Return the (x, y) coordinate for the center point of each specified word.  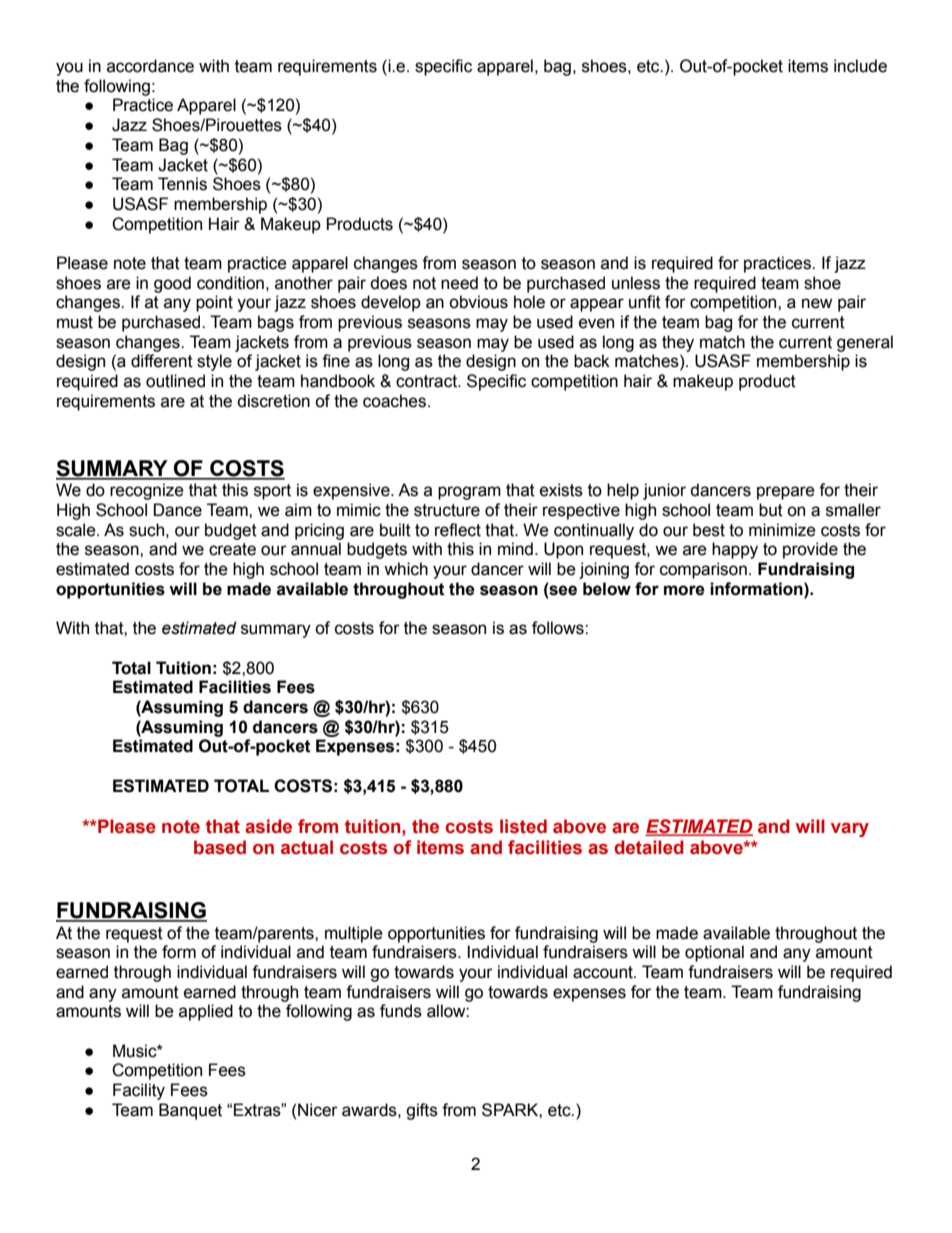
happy (735, 550)
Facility (139, 1091)
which (406, 569)
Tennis (182, 184)
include (860, 66)
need (459, 283)
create (232, 549)
